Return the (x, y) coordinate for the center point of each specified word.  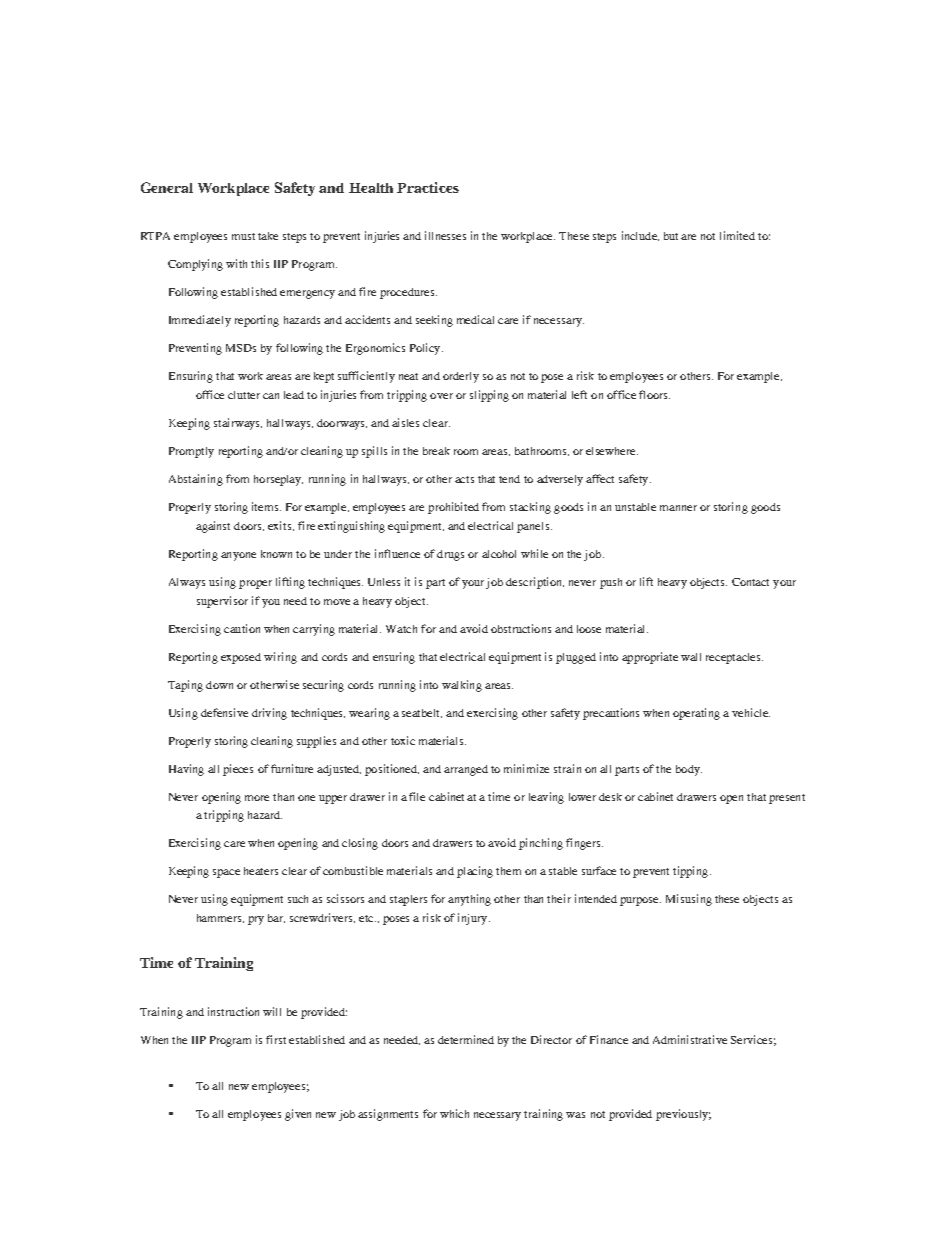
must (243, 236)
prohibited (453, 508)
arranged (466, 770)
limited (737, 235)
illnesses (445, 235)
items (266, 506)
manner (678, 508)
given (298, 1115)
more (257, 798)
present (787, 799)
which (454, 1113)
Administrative (690, 1039)
